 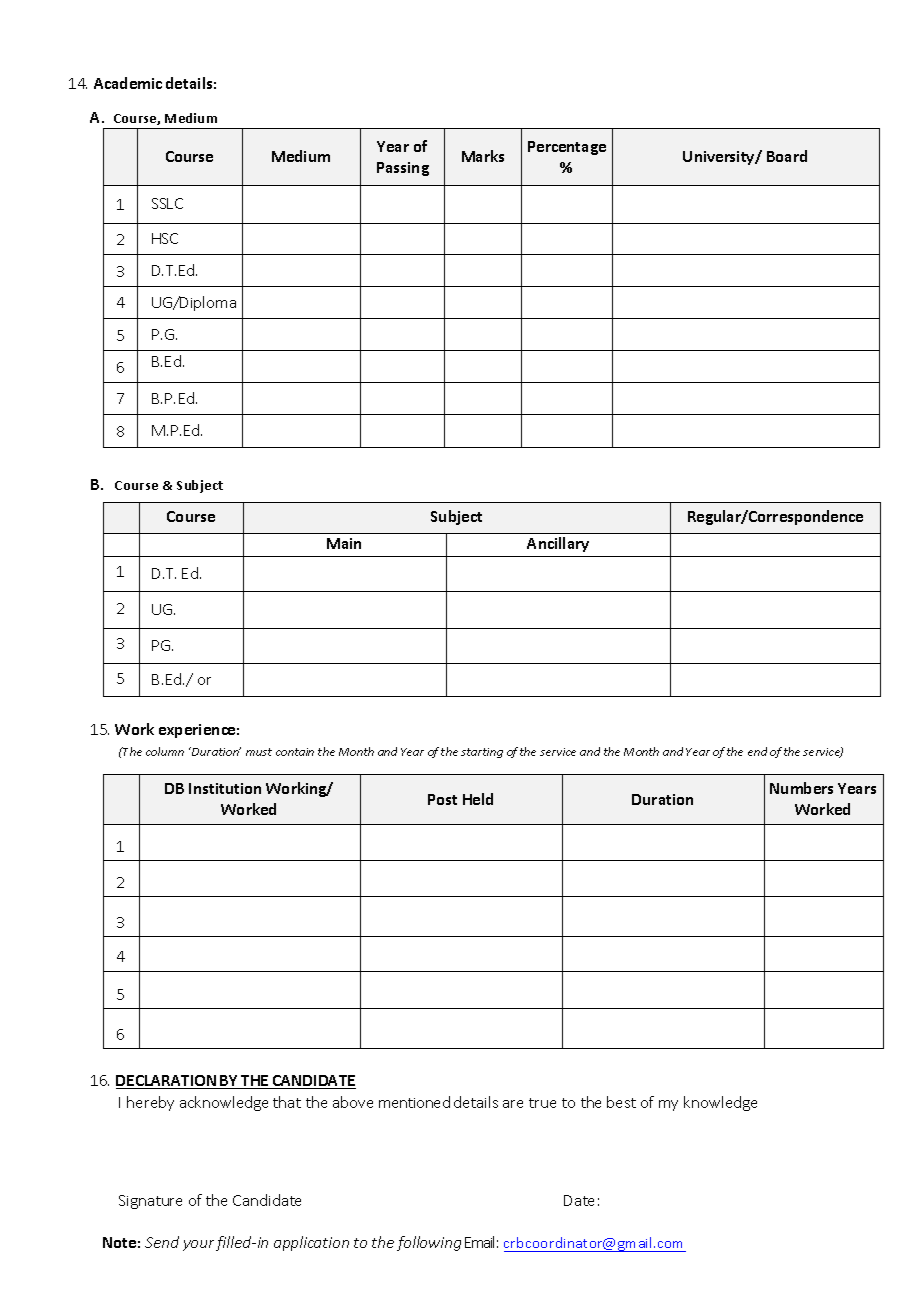 What do you see at coordinates (801, 788) in the screenshot?
I see `Numbers` at bounding box center [801, 788].
